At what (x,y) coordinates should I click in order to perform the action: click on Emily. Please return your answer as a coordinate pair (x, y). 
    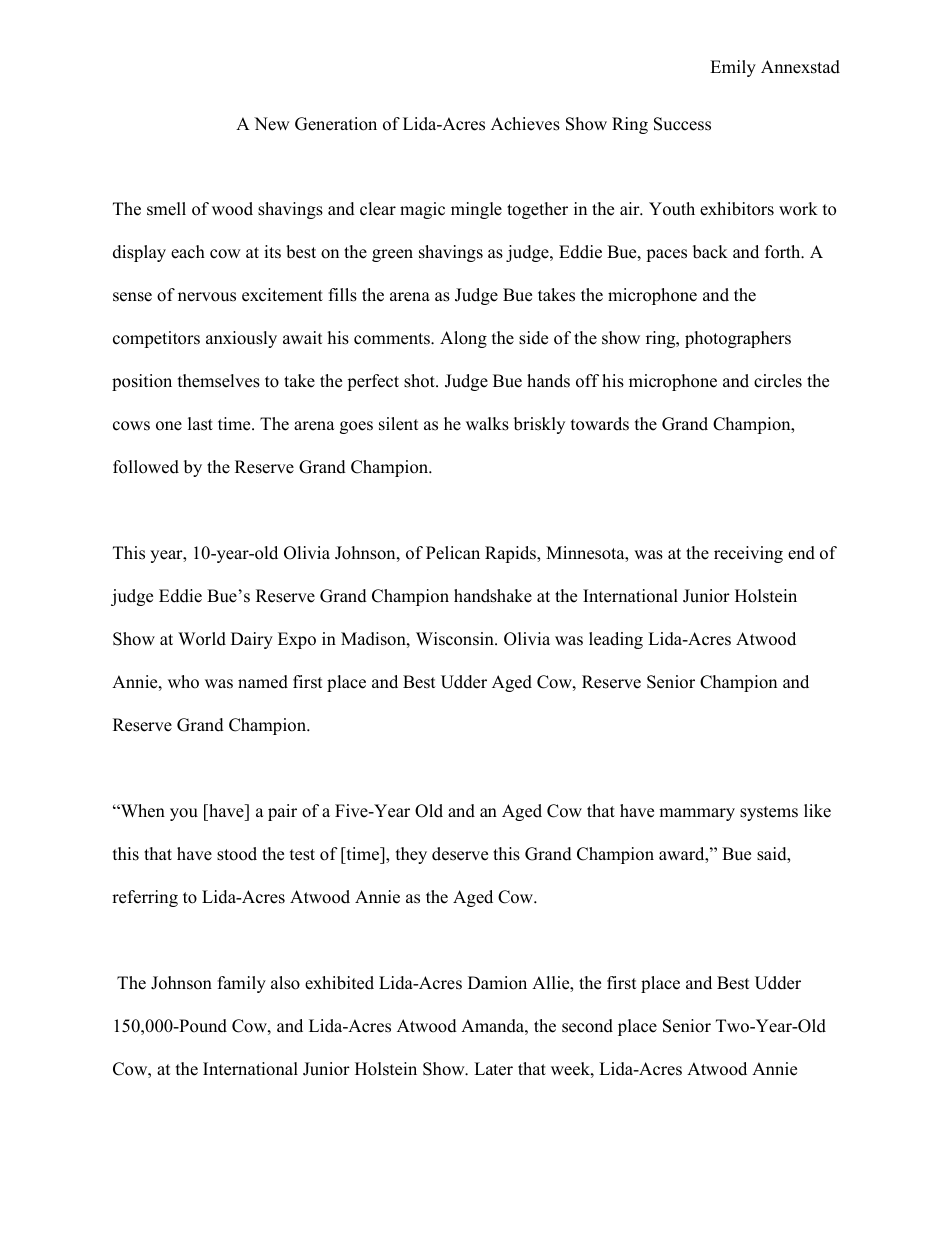
    Looking at the image, I should click on (733, 68).
